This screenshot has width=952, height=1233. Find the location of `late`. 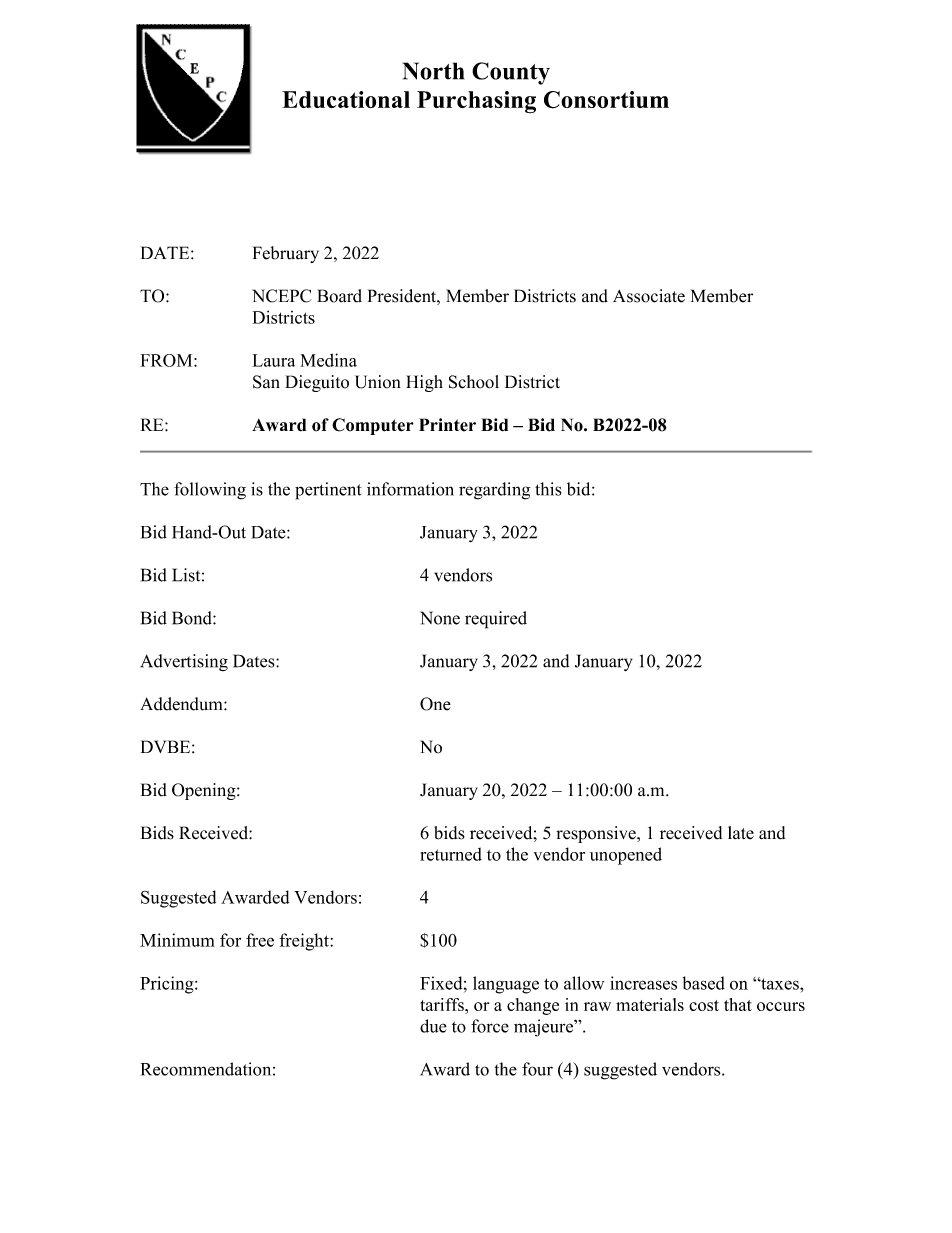

late is located at coordinates (741, 833).
